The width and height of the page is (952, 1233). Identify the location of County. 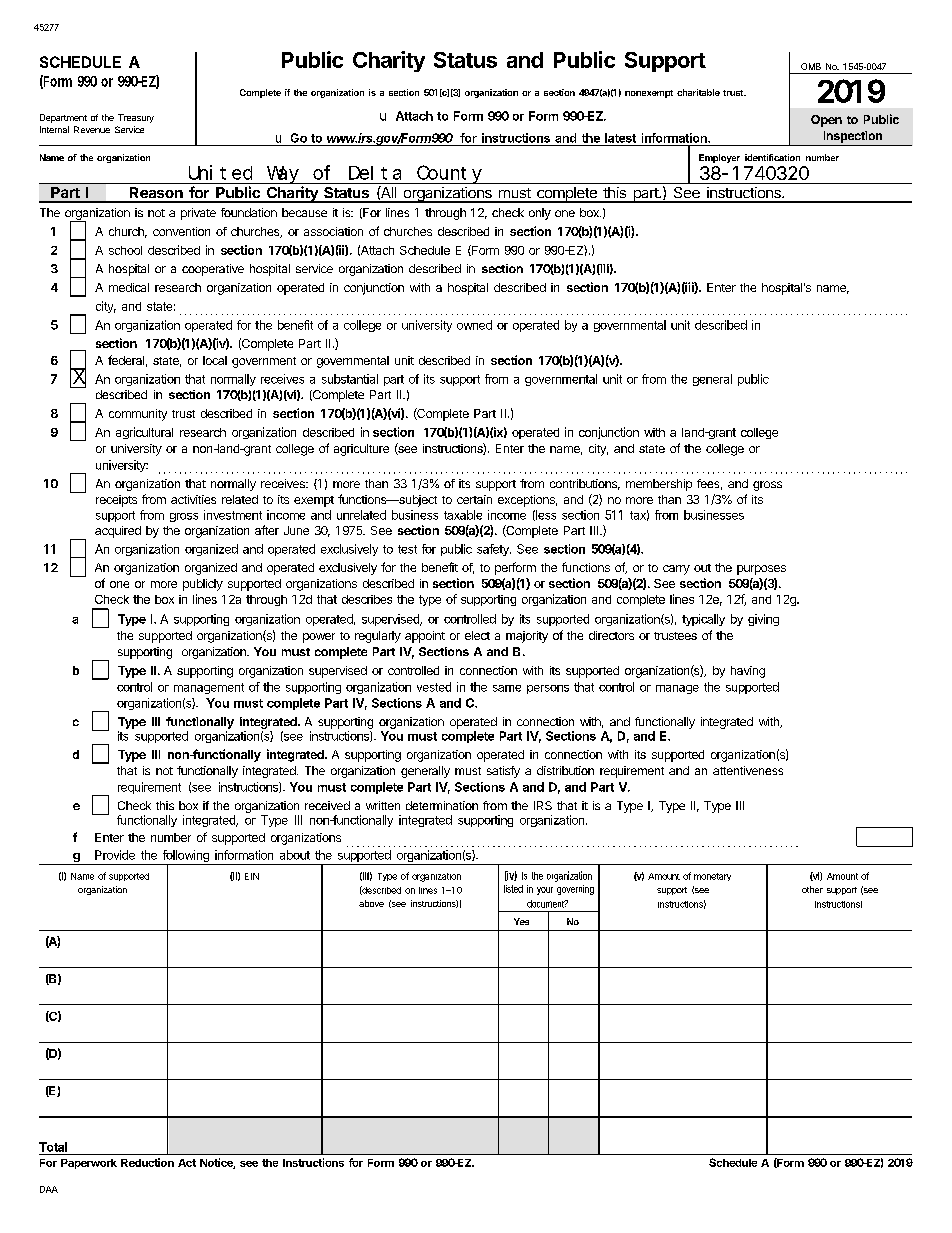
(450, 175).
